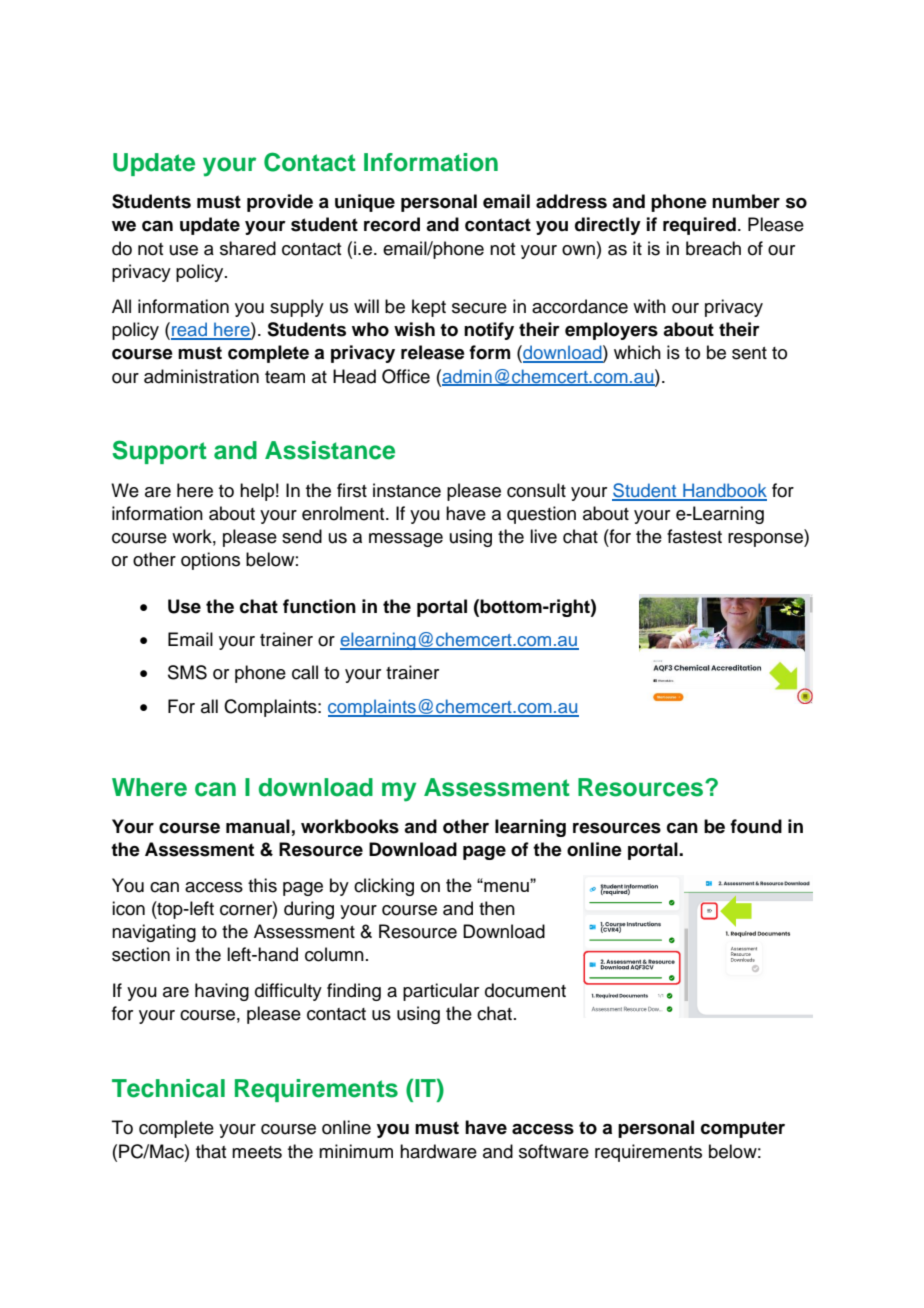 The width and height of the image is (924, 1308). Describe the element at coordinates (694, 536) in the image. I see `fastest` at that location.
